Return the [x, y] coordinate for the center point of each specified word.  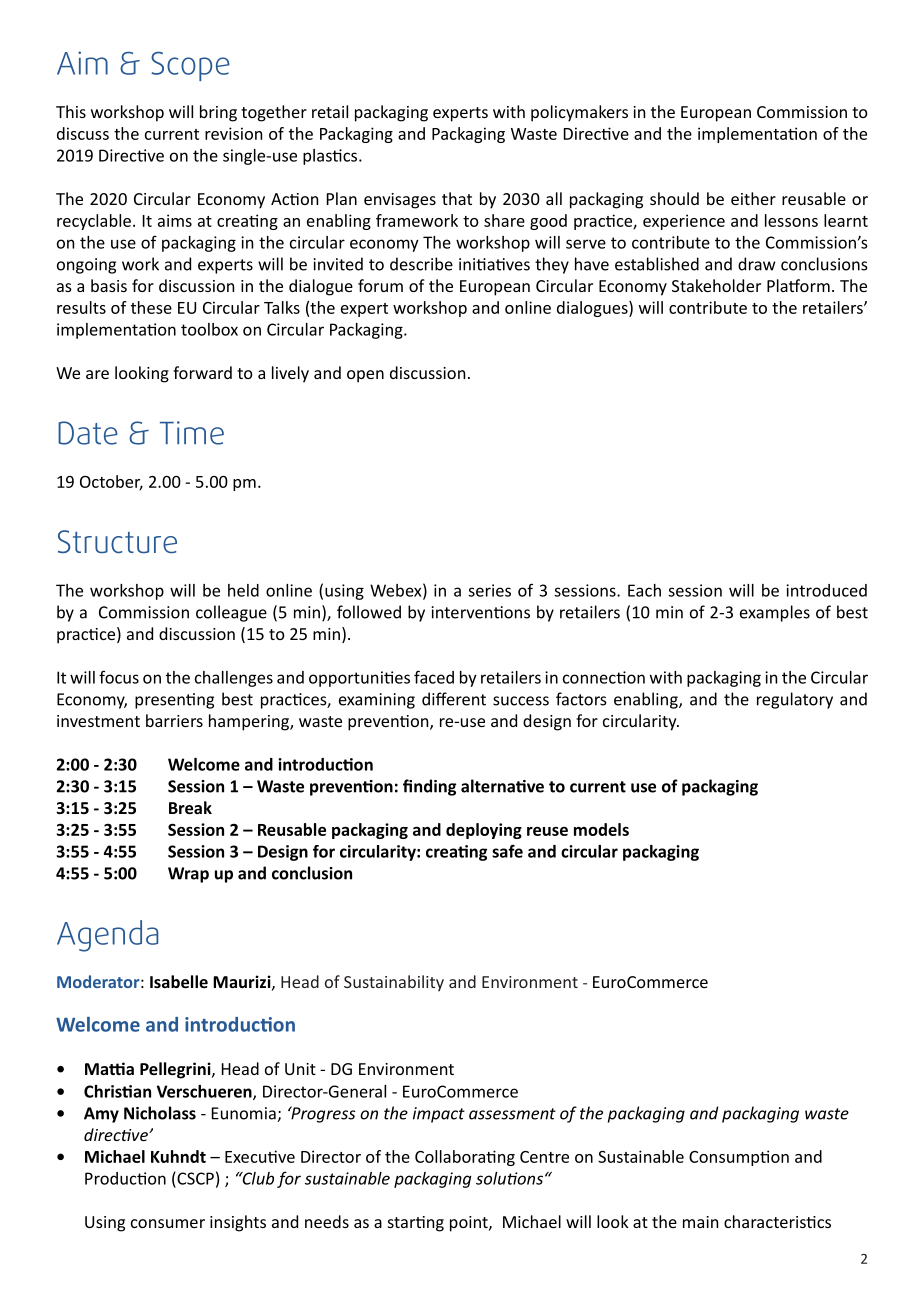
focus [119, 677]
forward [202, 372]
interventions [480, 612]
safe [507, 851]
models [601, 829]
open [365, 376]
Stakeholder [716, 285]
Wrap [188, 875]
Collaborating [465, 1158]
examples [775, 613]
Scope [190, 66]
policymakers [579, 113]
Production [125, 1178]
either [753, 198]
